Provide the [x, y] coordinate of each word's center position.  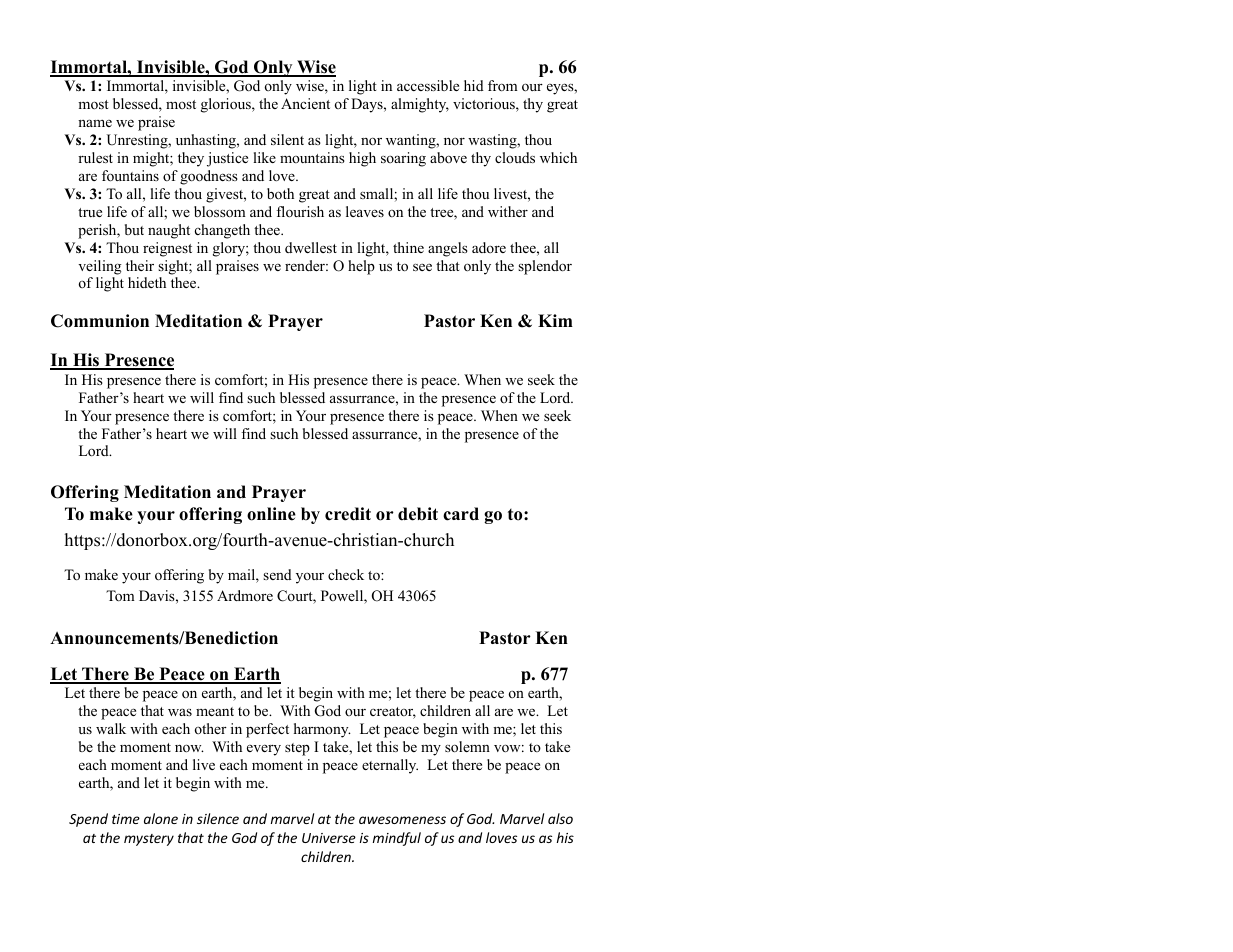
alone [161, 818]
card [461, 514]
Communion [100, 321]
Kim [555, 320]
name [95, 123]
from [503, 85]
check [346, 574]
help [361, 267]
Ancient [305, 103]
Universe [329, 838]
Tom [120, 595]
